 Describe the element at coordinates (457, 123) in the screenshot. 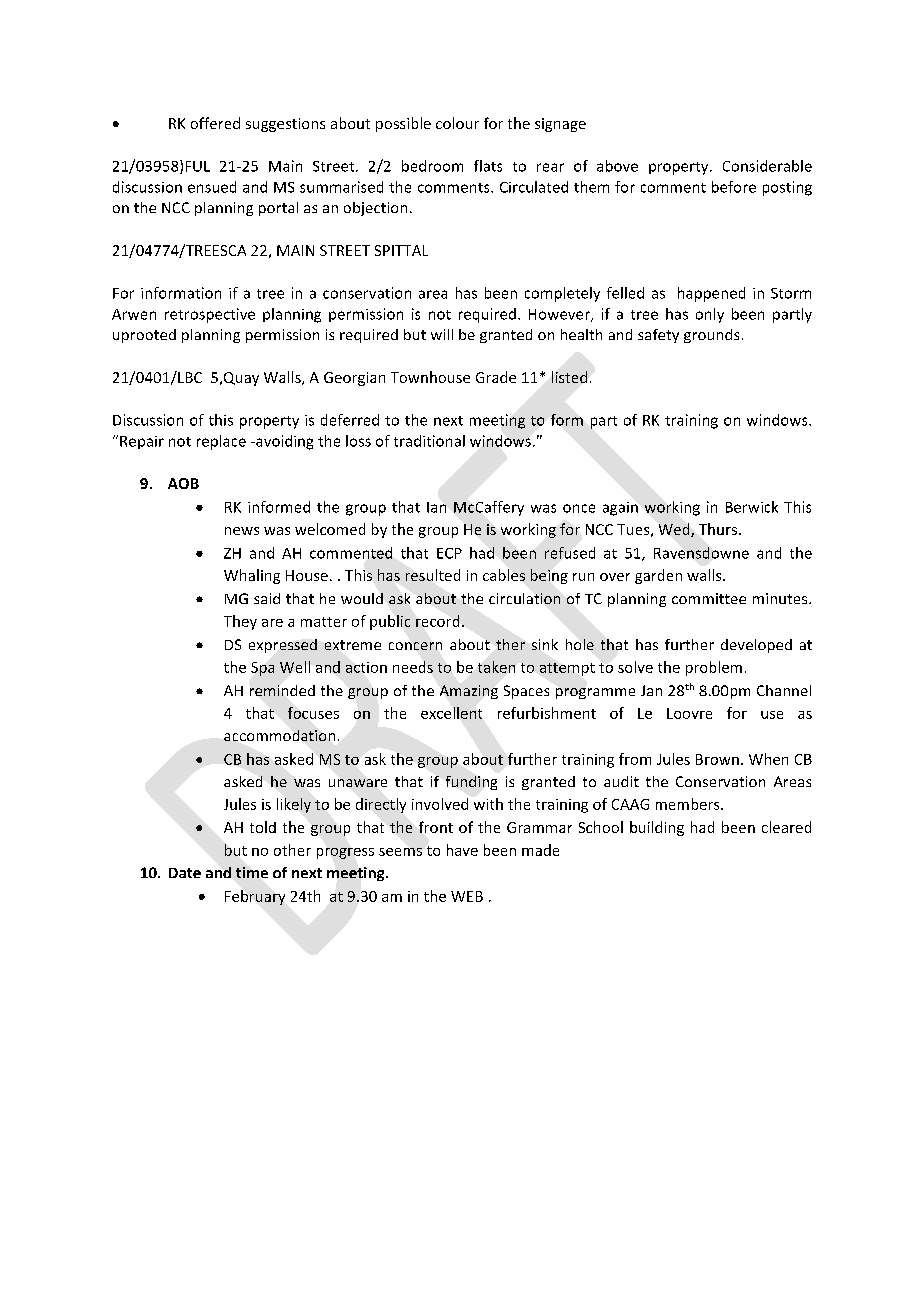

I see `colour` at that location.
